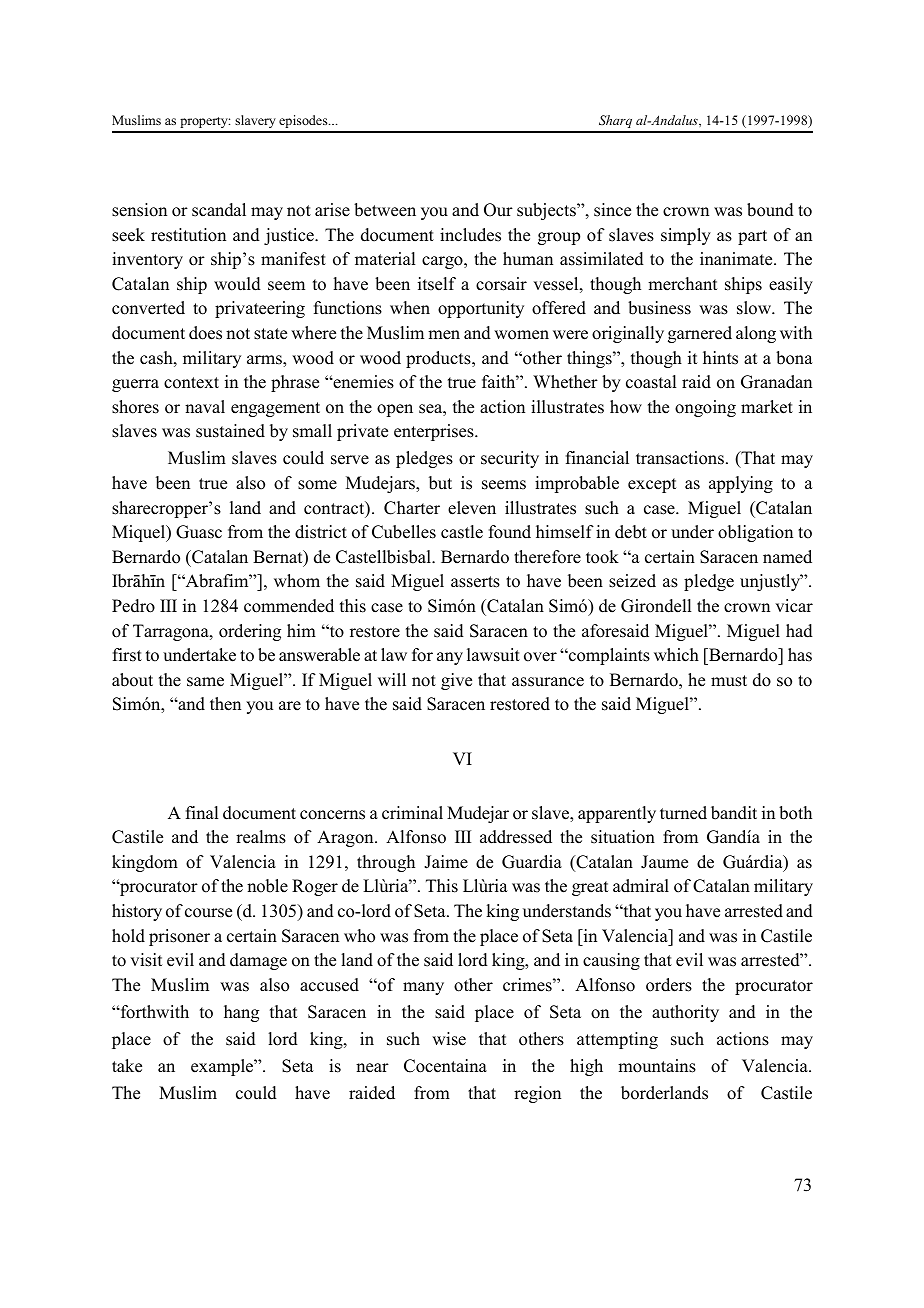 Image resolution: width=924 pixels, height=1308 pixels. What do you see at coordinates (188, 235) in the screenshot?
I see `restitution` at bounding box center [188, 235].
